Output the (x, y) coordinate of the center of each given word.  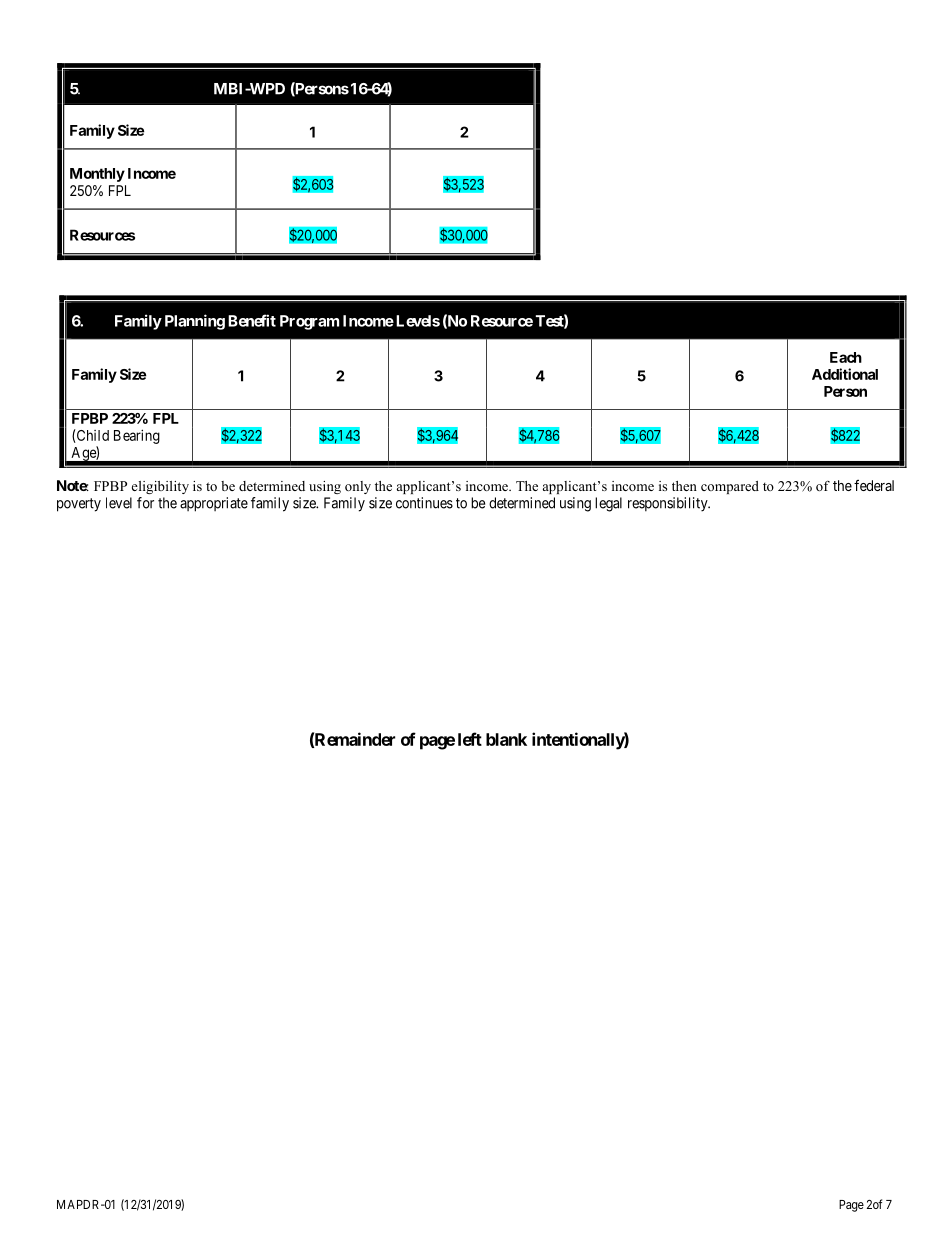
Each (846, 357)
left (470, 739)
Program (309, 322)
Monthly (97, 175)
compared (730, 487)
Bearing (137, 436)
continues (424, 503)
